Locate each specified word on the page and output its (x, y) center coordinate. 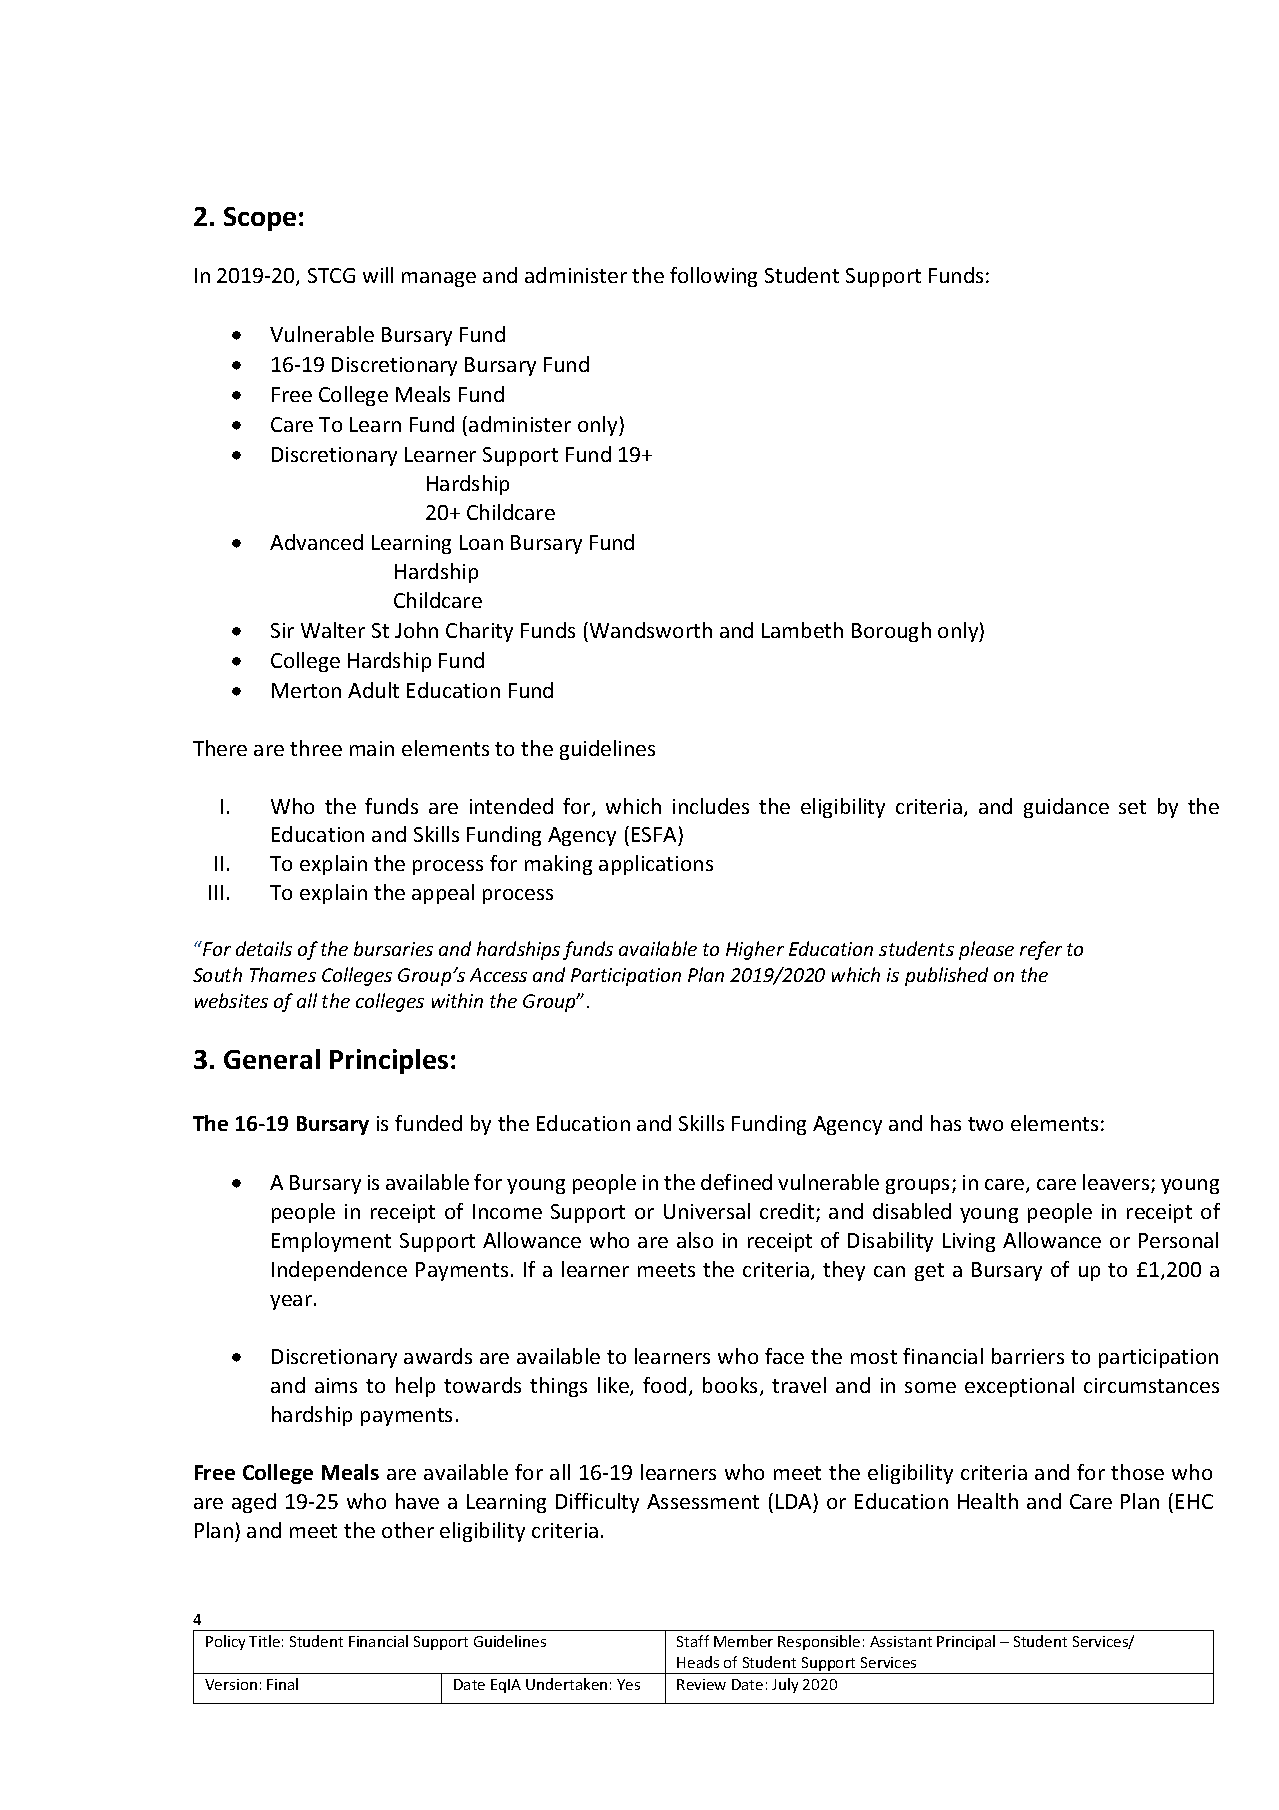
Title (264, 1641)
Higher (755, 950)
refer (1041, 950)
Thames (283, 974)
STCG (331, 275)
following (713, 277)
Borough (891, 632)
